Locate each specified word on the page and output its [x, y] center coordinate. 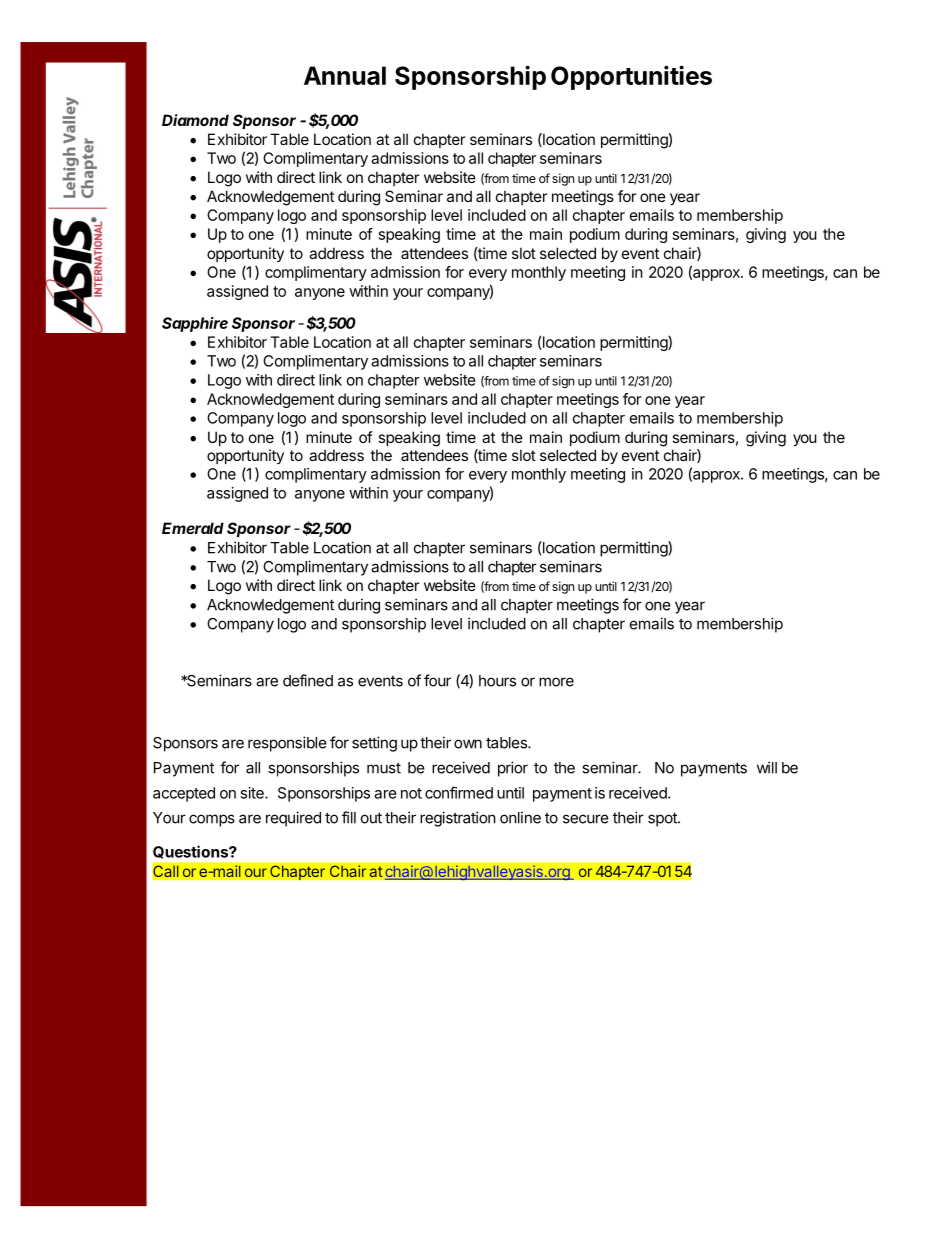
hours [497, 681]
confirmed [459, 792]
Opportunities [631, 77]
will [767, 767]
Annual [345, 75]
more [556, 682]
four [437, 680]
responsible [287, 744]
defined [308, 680]
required [293, 819]
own [468, 744]
